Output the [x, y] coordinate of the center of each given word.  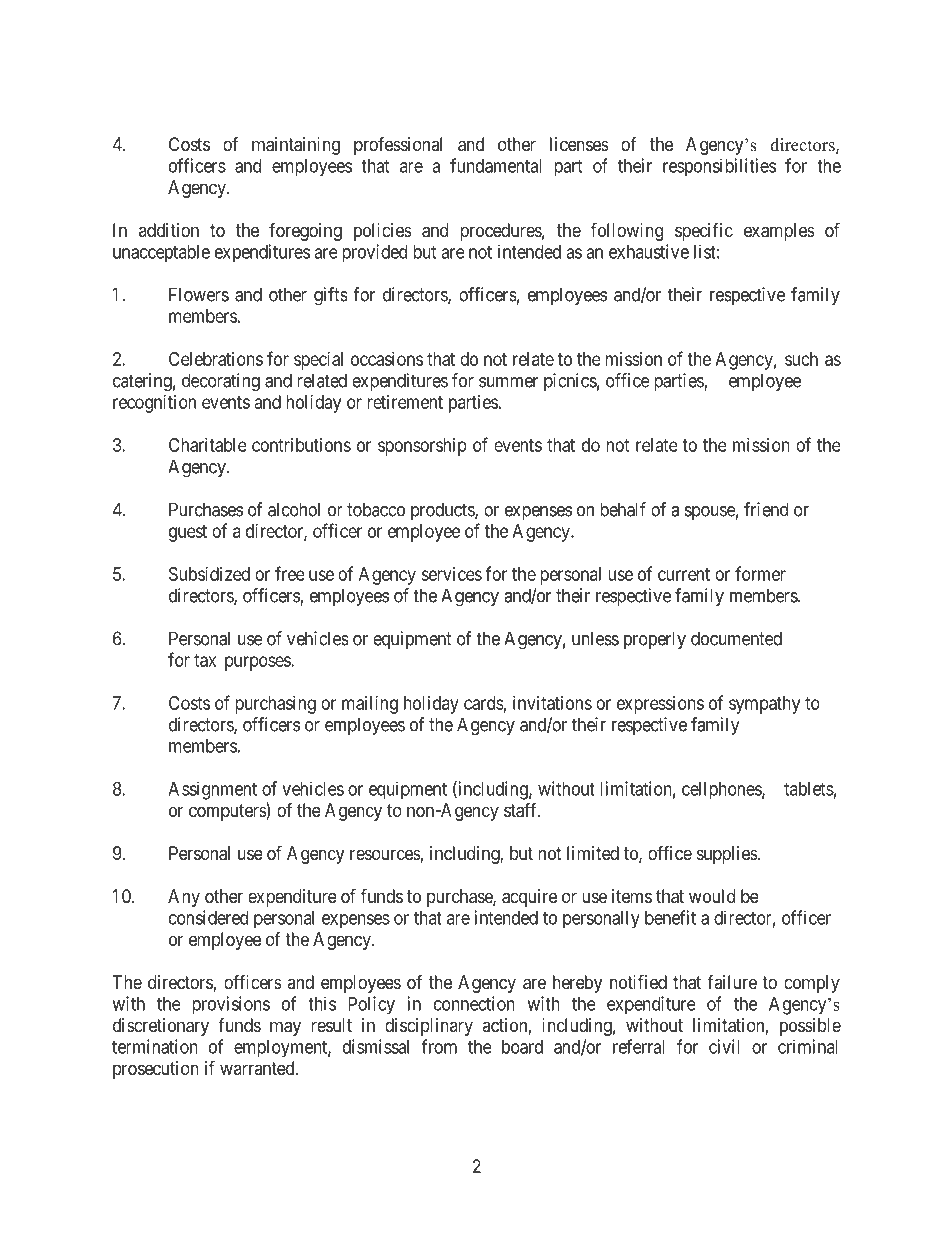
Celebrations [216, 359]
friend [766, 509]
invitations [552, 703]
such [801, 359]
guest [188, 533]
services [451, 574]
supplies [728, 855]
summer [508, 382]
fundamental [496, 165]
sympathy [764, 705]
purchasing [275, 705]
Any [184, 898]
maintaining [296, 146]
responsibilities [719, 167]
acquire [529, 898]
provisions [231, 1005]
